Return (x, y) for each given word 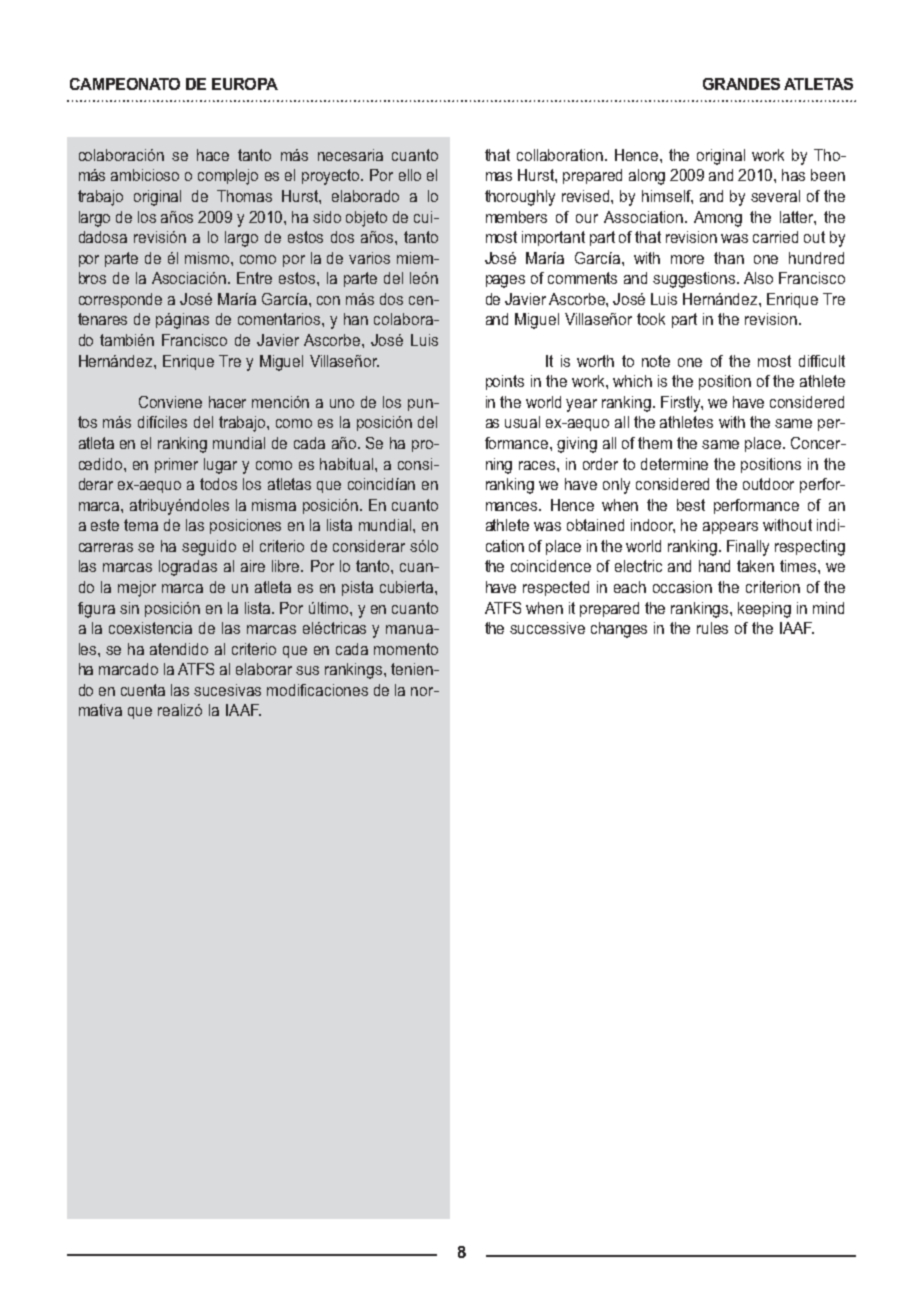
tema (141, 525)
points (505, 382)
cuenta (143, 690)
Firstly (682, 404)
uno (342, 403)
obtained (595, 525)
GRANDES (741, 84)
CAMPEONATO (125, 84)
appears (730, 528)
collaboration (560, 155)
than (729, 258)
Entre (254, 278)
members (516, 217)
